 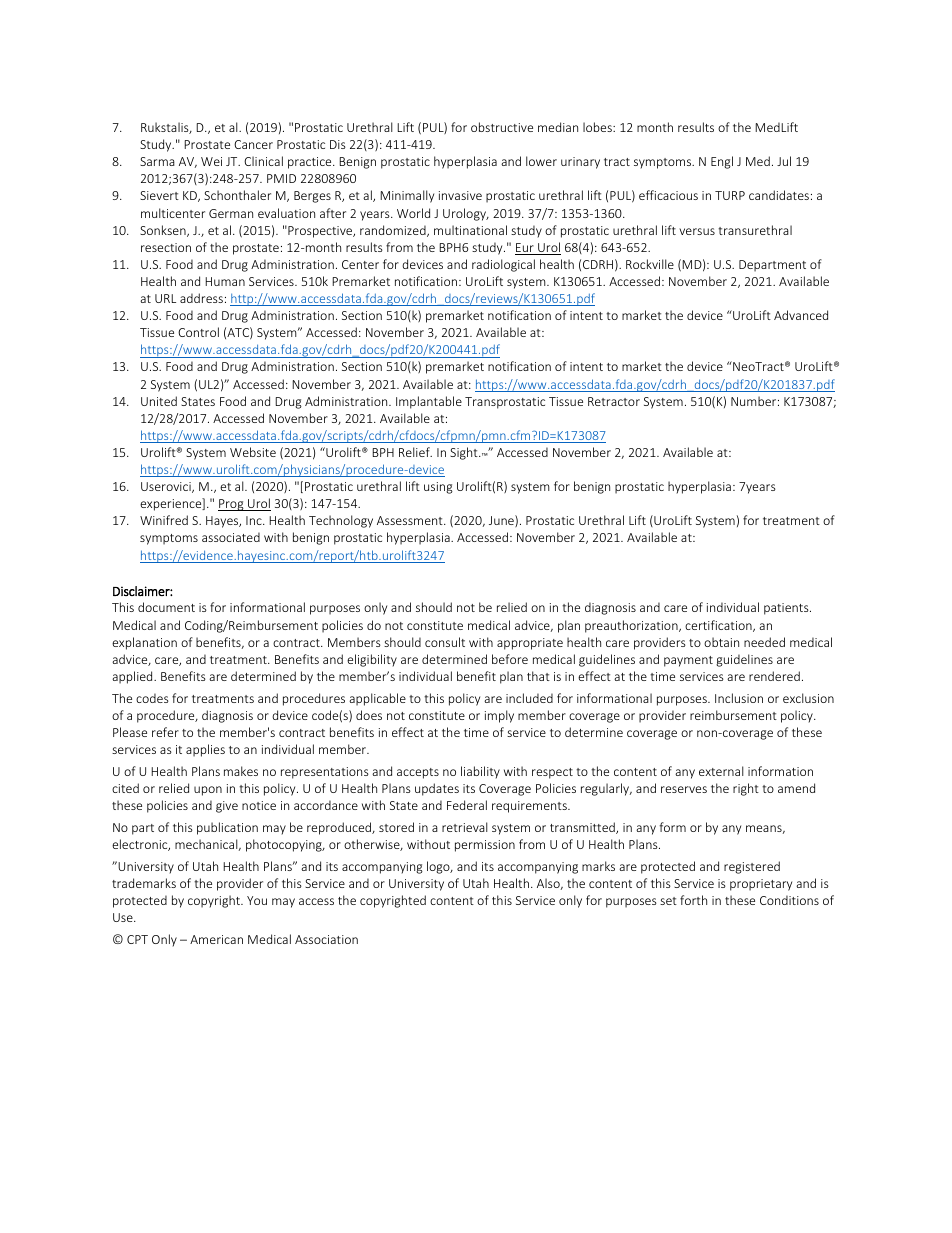 I want to click on associated, so click(x=231, y=537).
